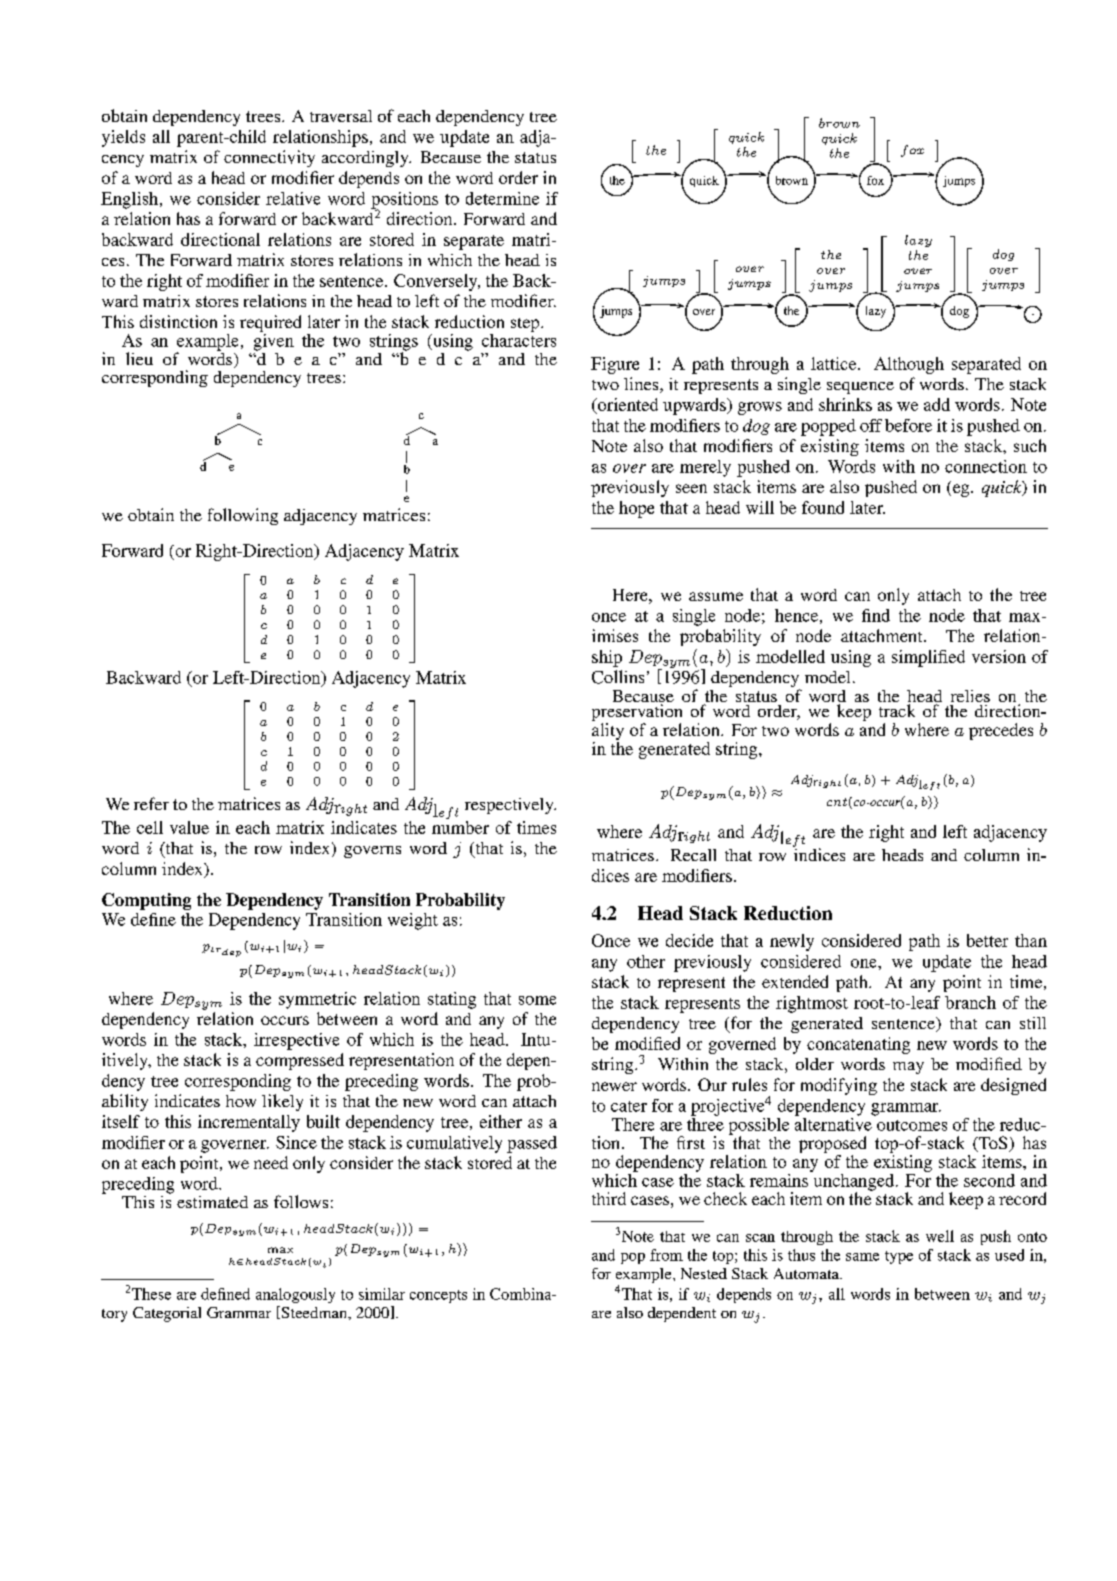  I want to click on oriented, so click(627, 404).
